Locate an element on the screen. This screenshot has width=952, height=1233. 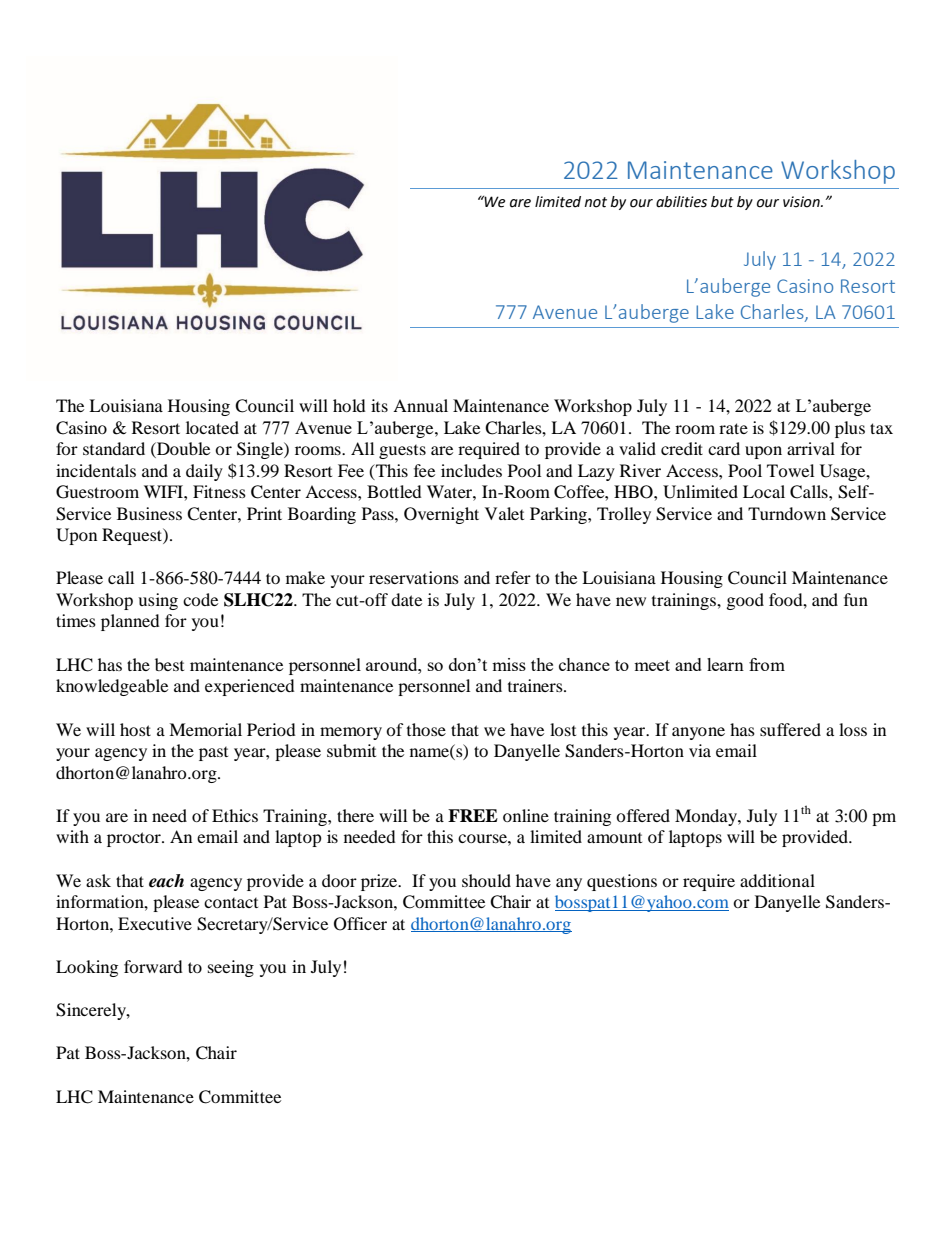
additional is located at coordinates (777, 880).
